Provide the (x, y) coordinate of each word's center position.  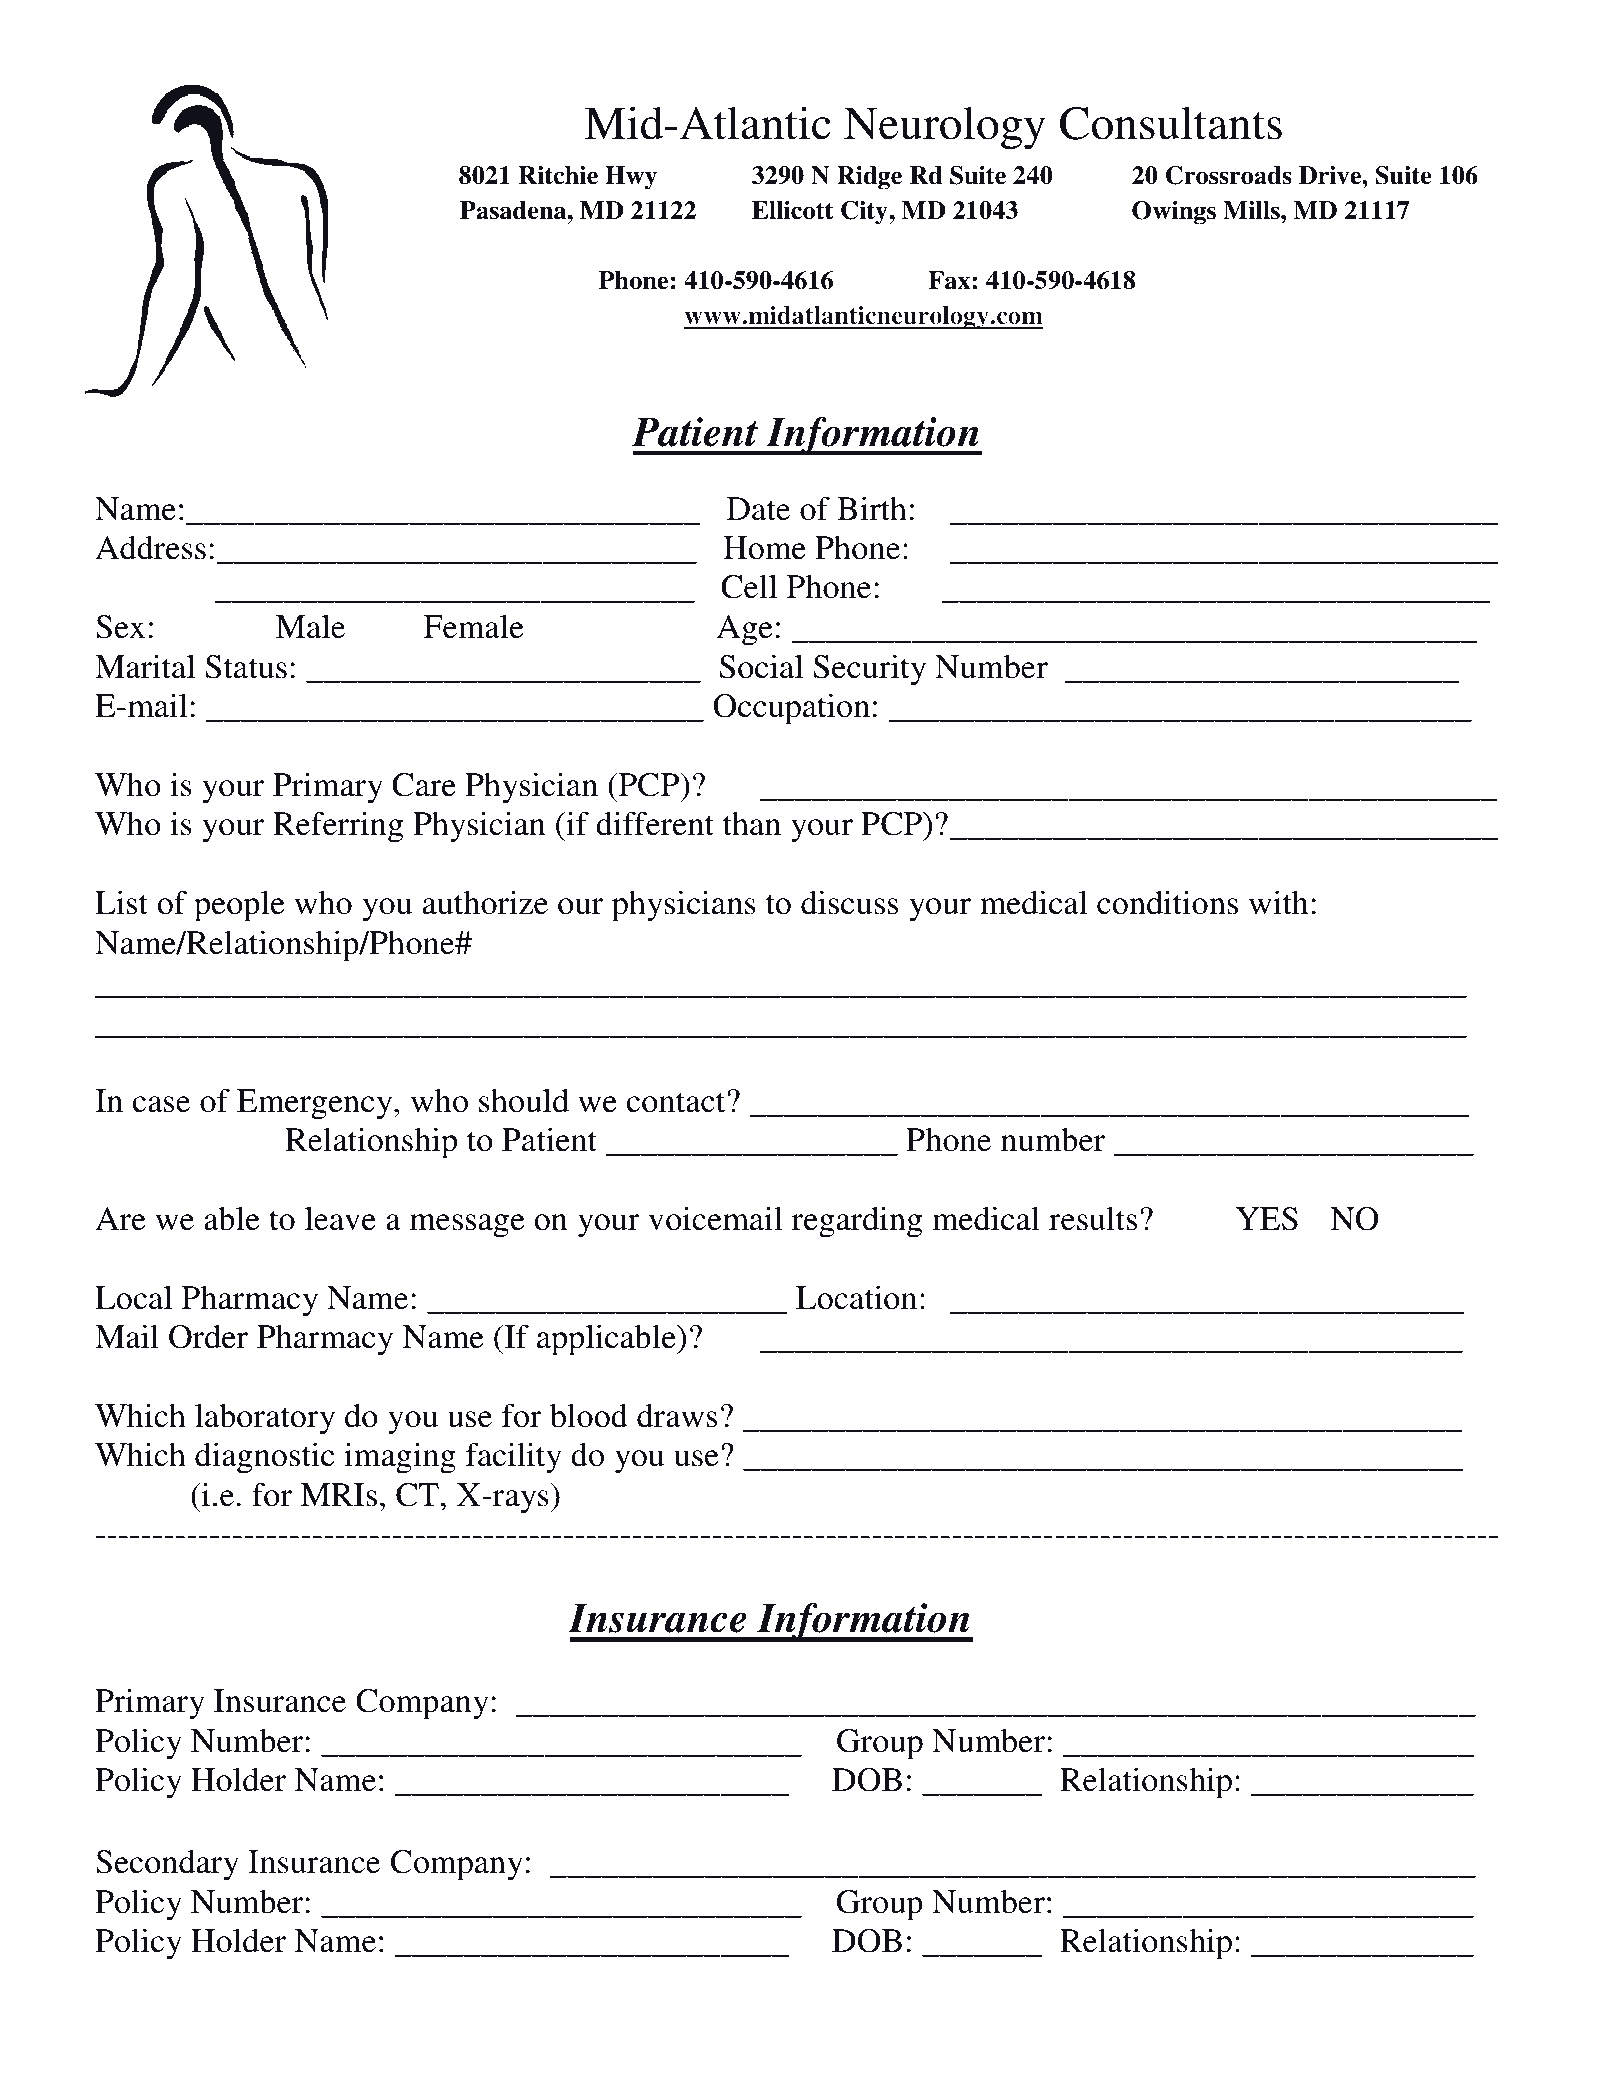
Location (856, 1297)
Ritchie (558, 175)
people (239, 906)
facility (514, 1458)
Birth (872, 508)
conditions (1167, 902)
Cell (749, 586)
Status (246, 667)
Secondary (167, 1865)
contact (676, 1102)
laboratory (265, 1419)
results (1093, 1219)
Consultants (1171, 123)
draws (677, 1415)
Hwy (631, 178)
